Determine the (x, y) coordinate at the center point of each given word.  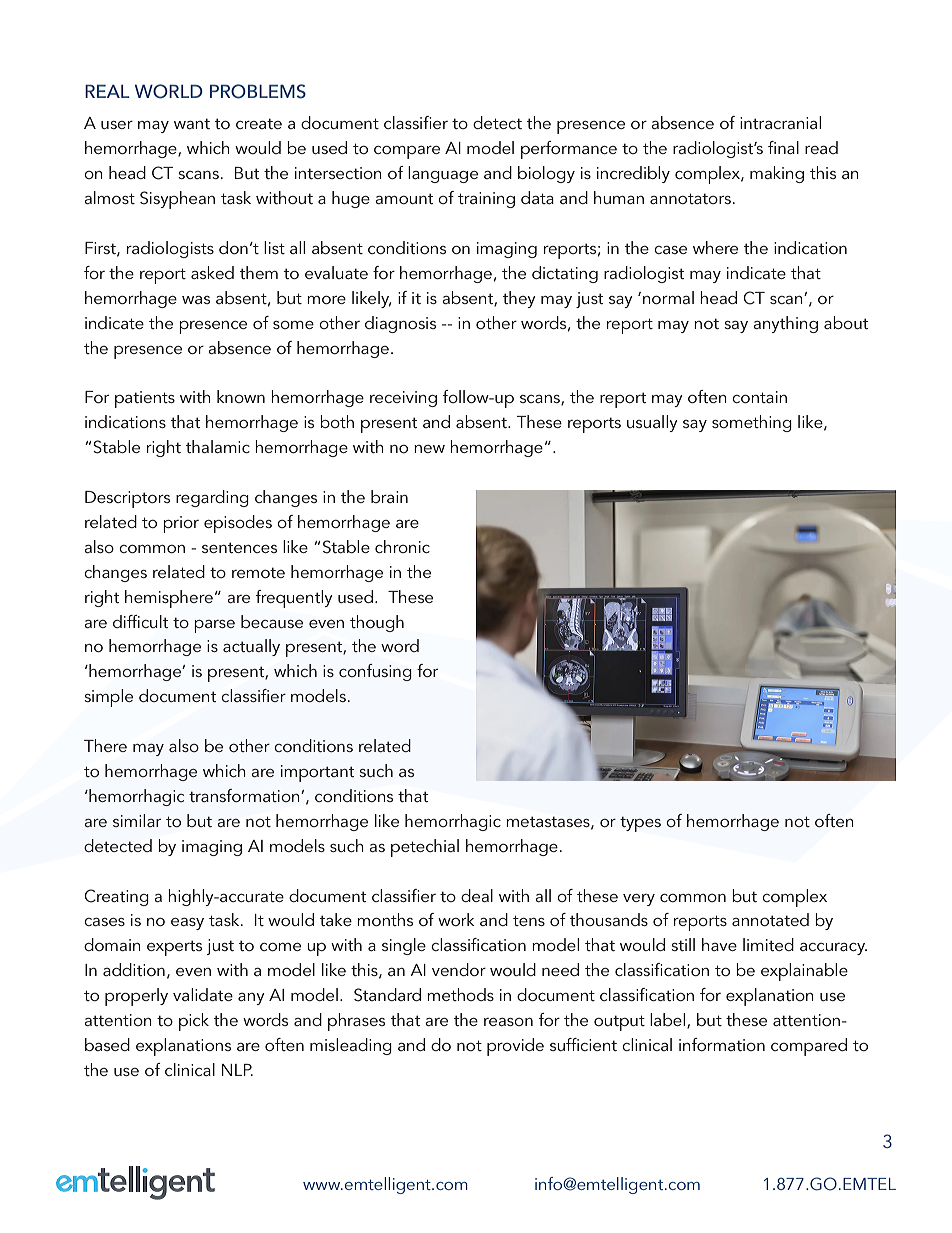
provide (515, 1047)
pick (194, 1022)
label (669, 1021)
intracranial (780, 122)
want (192, 123)
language (443, 174)
